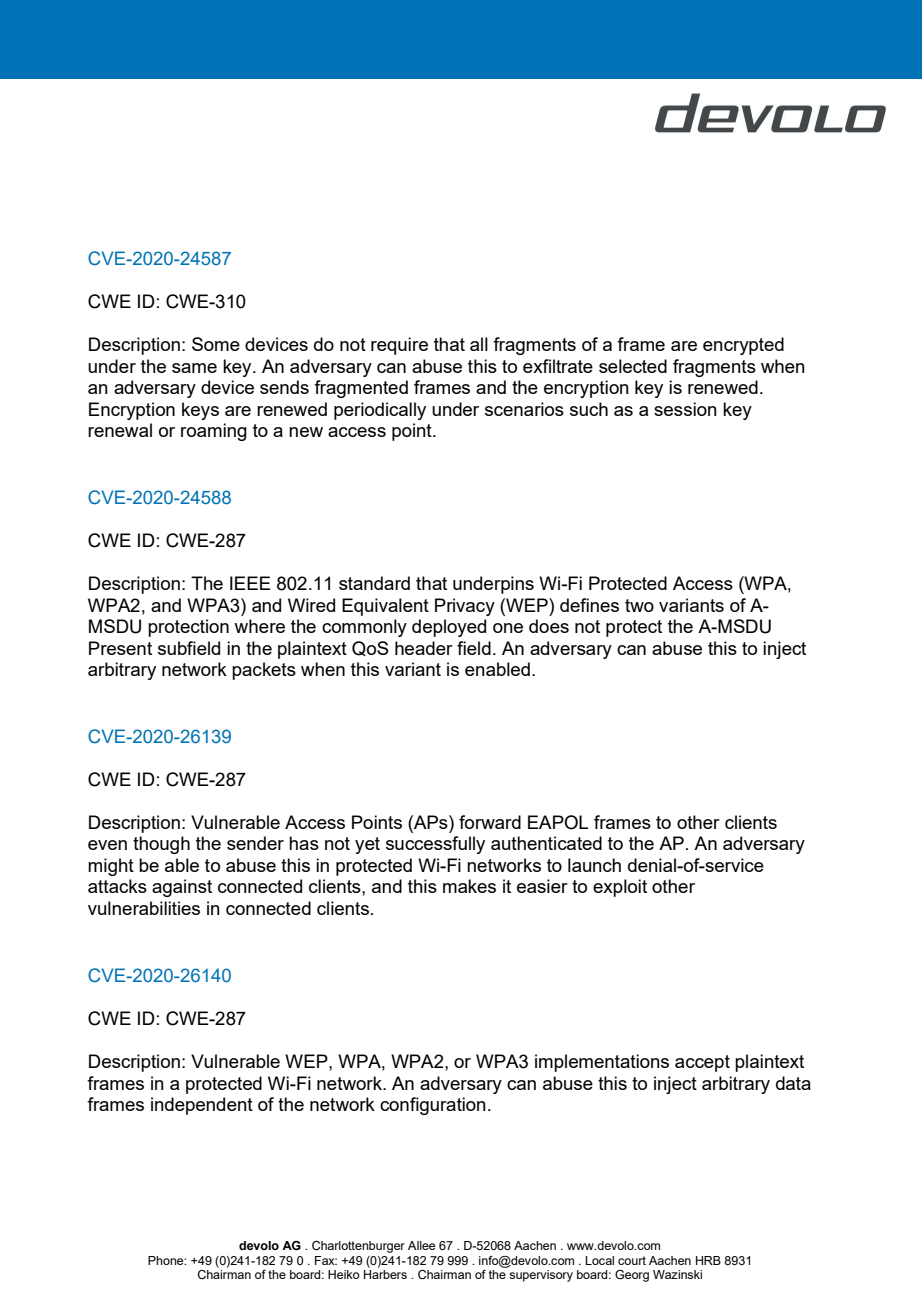  Describe the element at coordinates (421, 1245) in the page. I see `Allee` at that location.
